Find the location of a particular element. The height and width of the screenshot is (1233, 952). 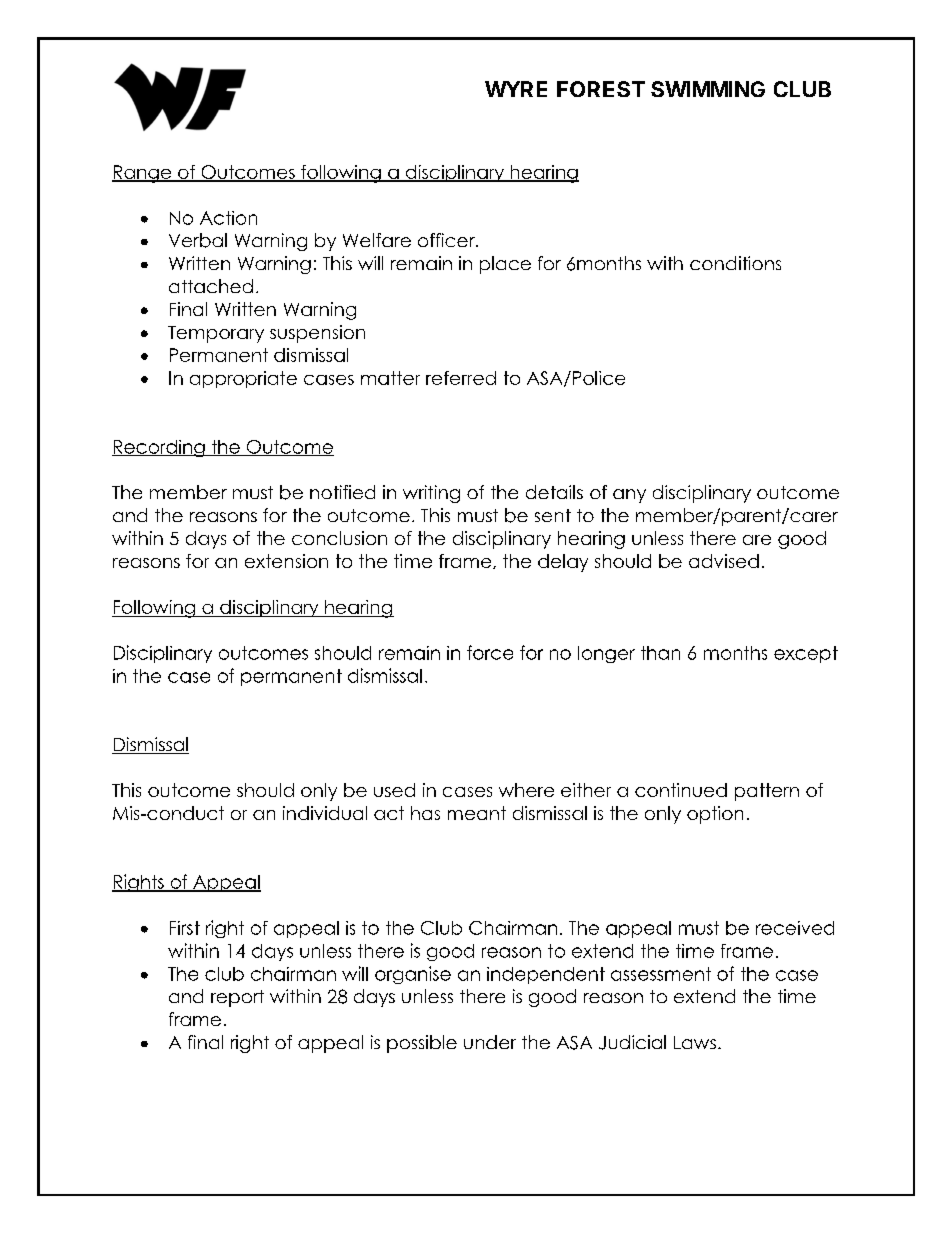

Range is located at coordinates (143, 174).
